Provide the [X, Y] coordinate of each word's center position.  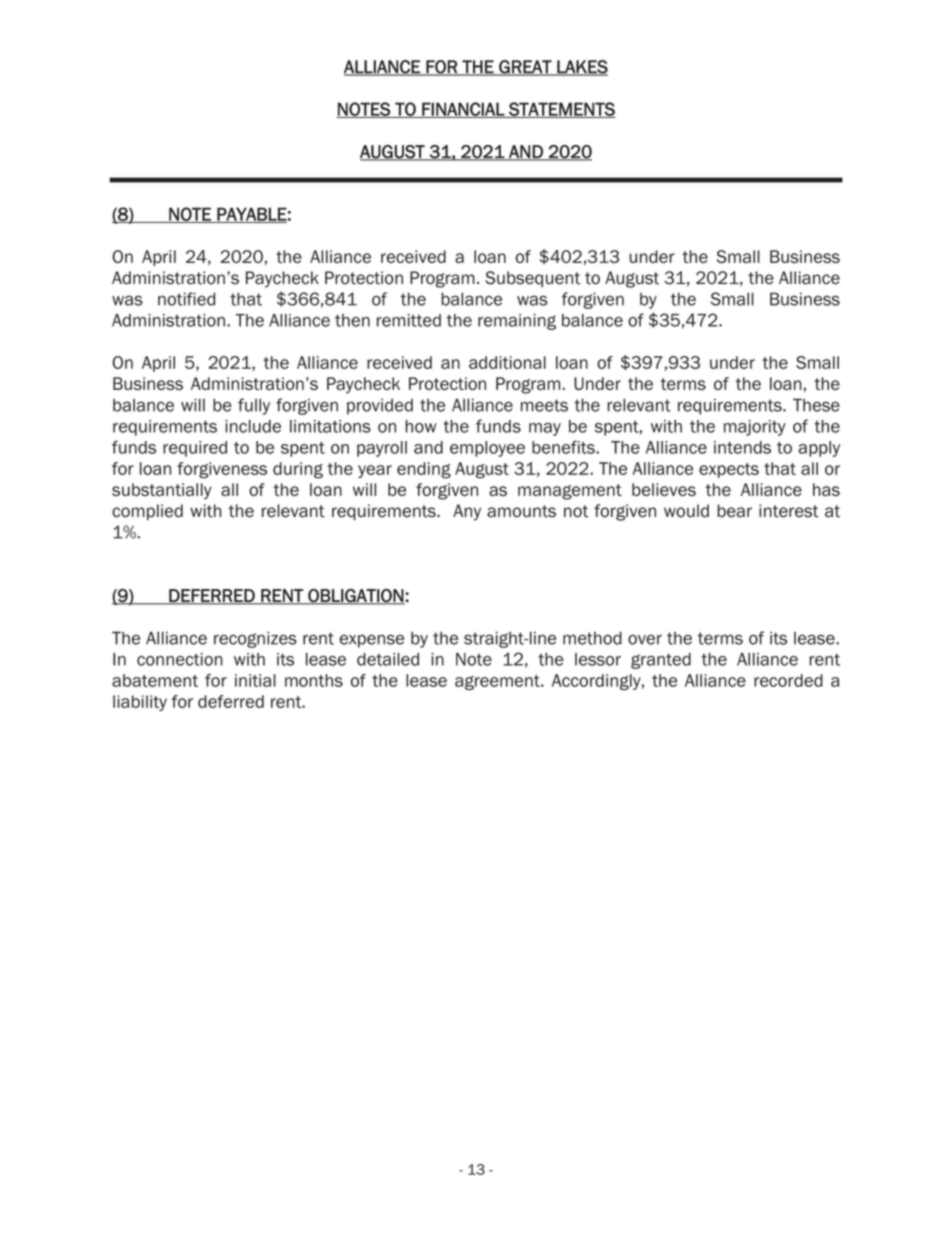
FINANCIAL [463, 110]
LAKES [581, 68]
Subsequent [532, 279]
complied [147, 512]
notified [186, 299]
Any [467, 512]
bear [734, 511]
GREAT [525, 68]
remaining [517, 322]
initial [255, 680]
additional [507, 362]
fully [254, 406]
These [816, 405]
